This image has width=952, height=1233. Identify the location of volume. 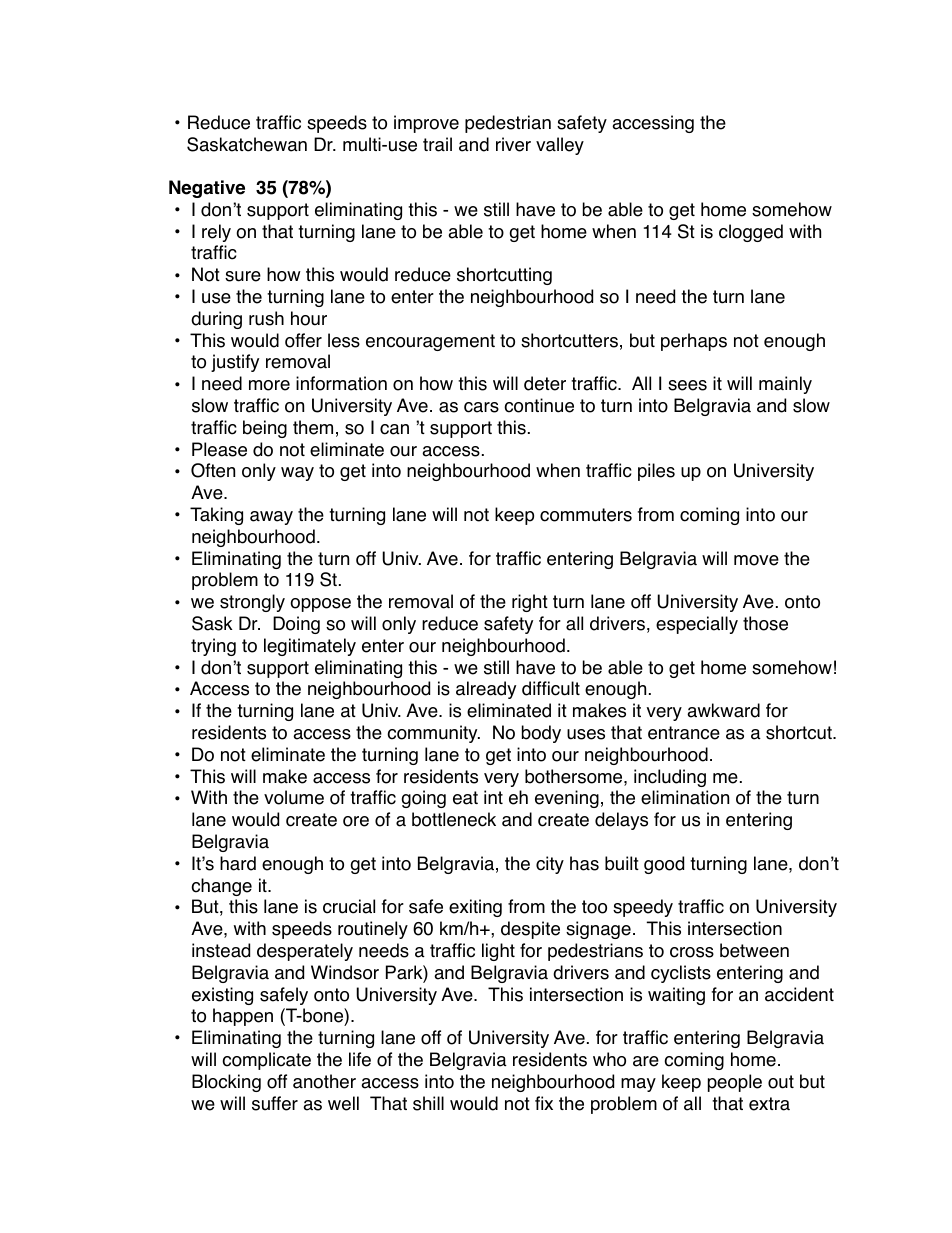
(294, 797).
